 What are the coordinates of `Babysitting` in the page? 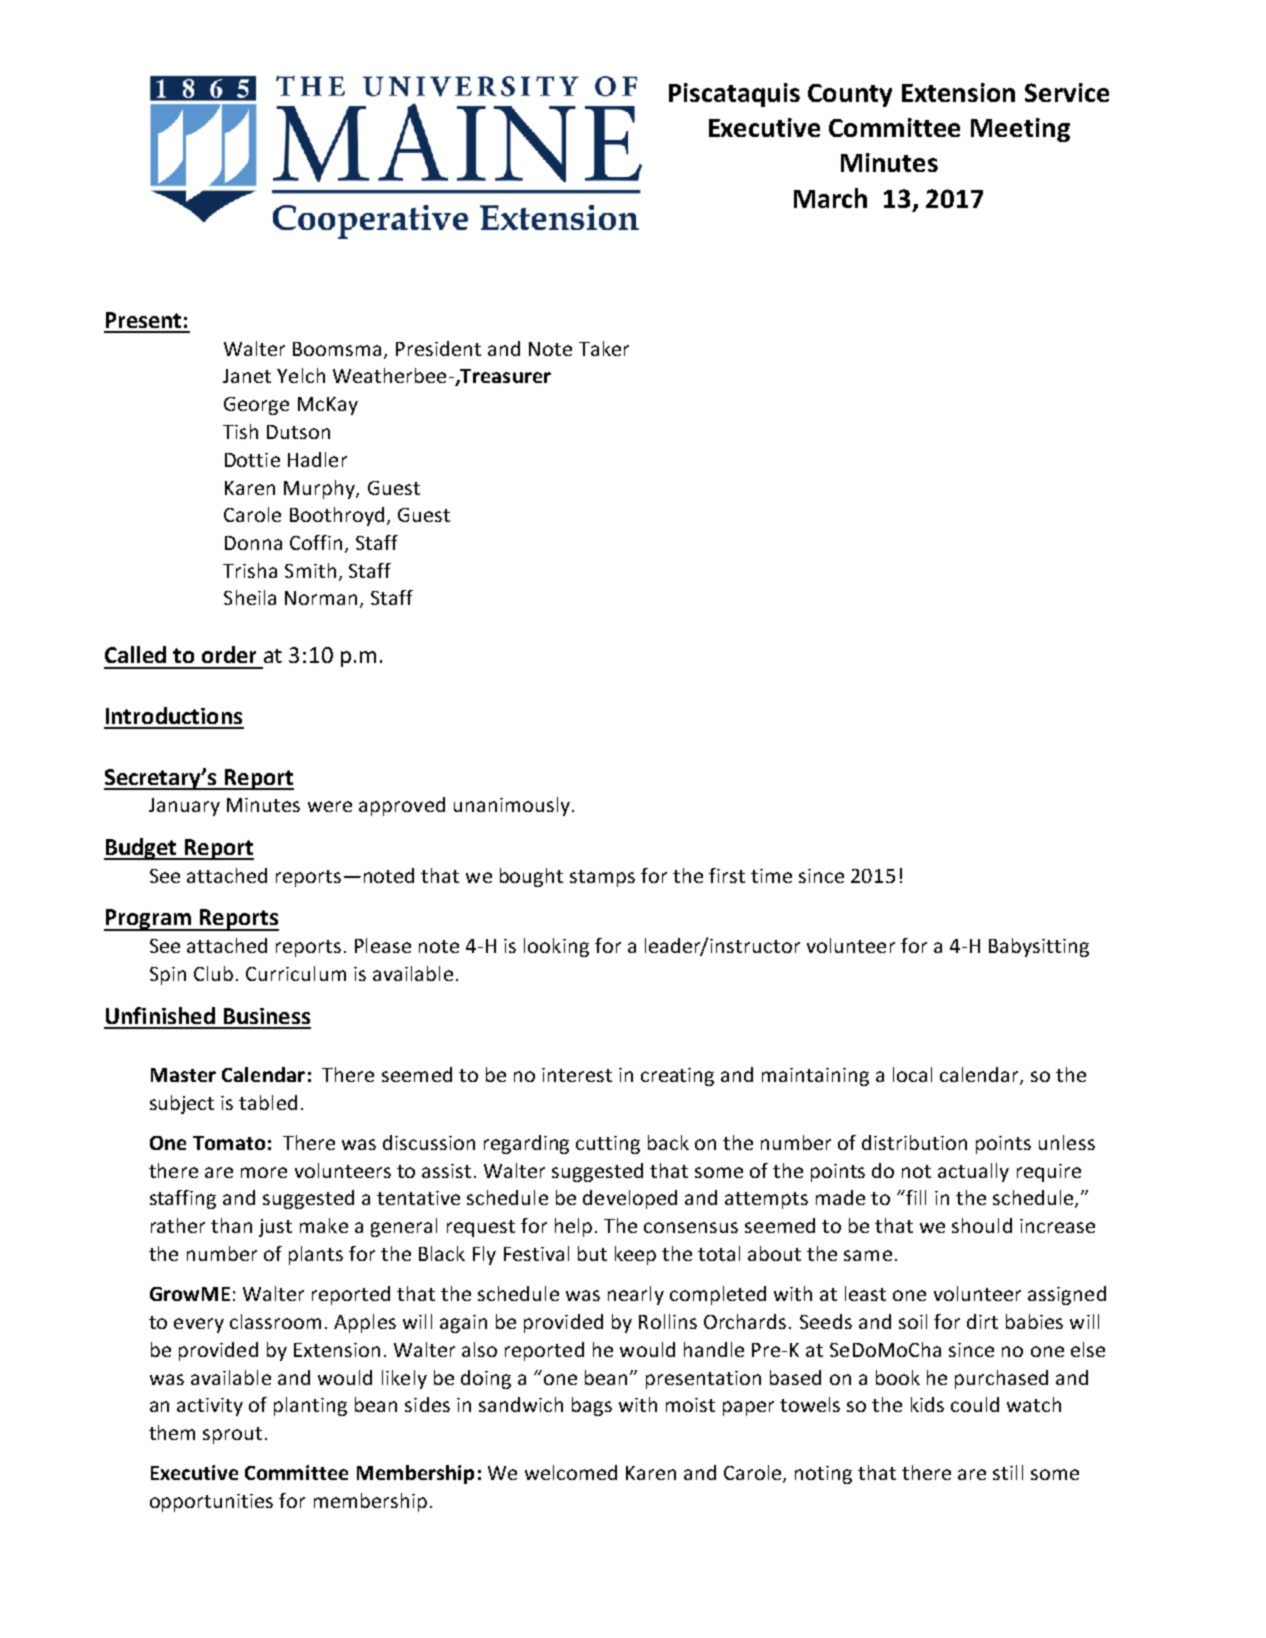 It's located at (1039, 947).
